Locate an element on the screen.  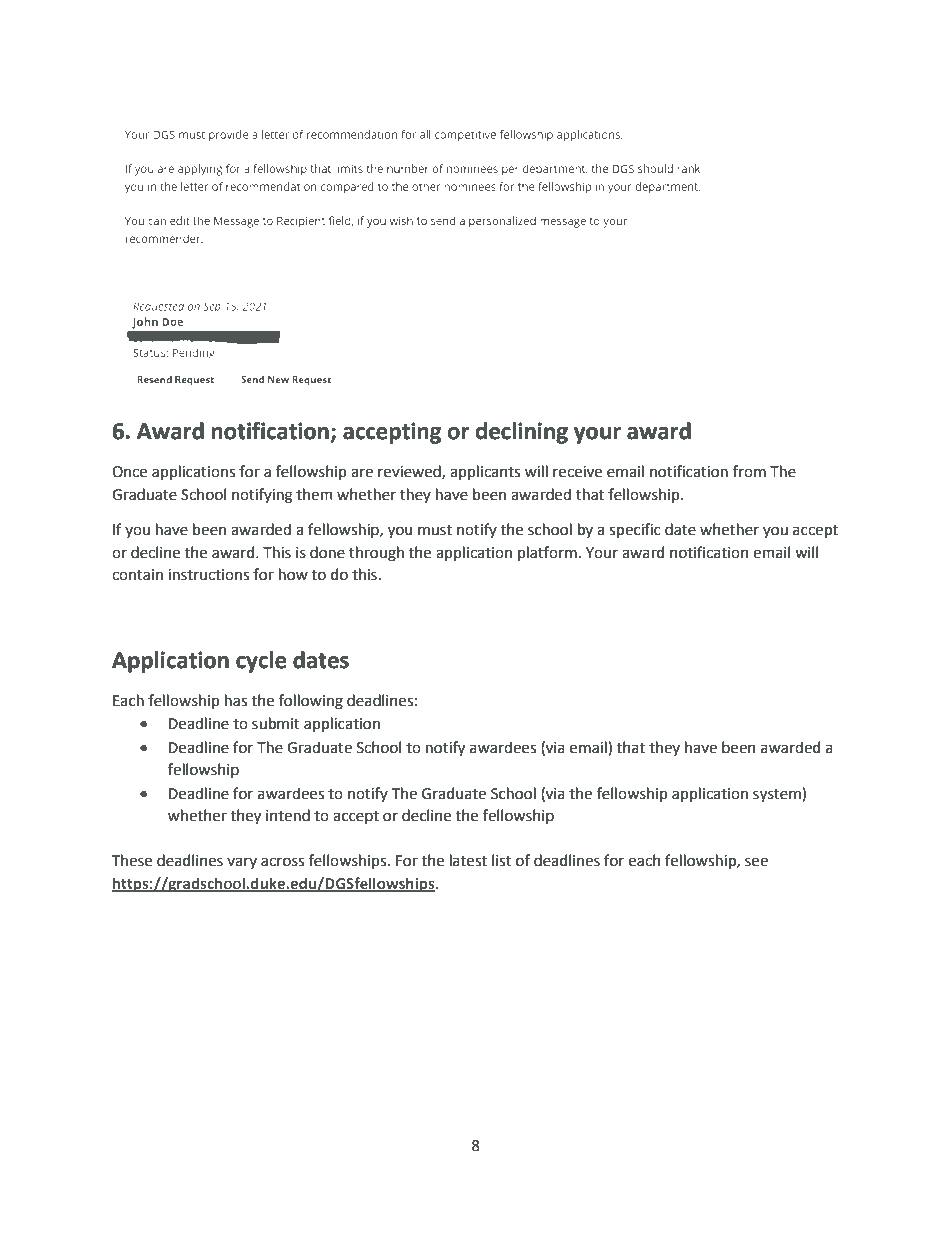
specific is located at coordinates (635, 530).
